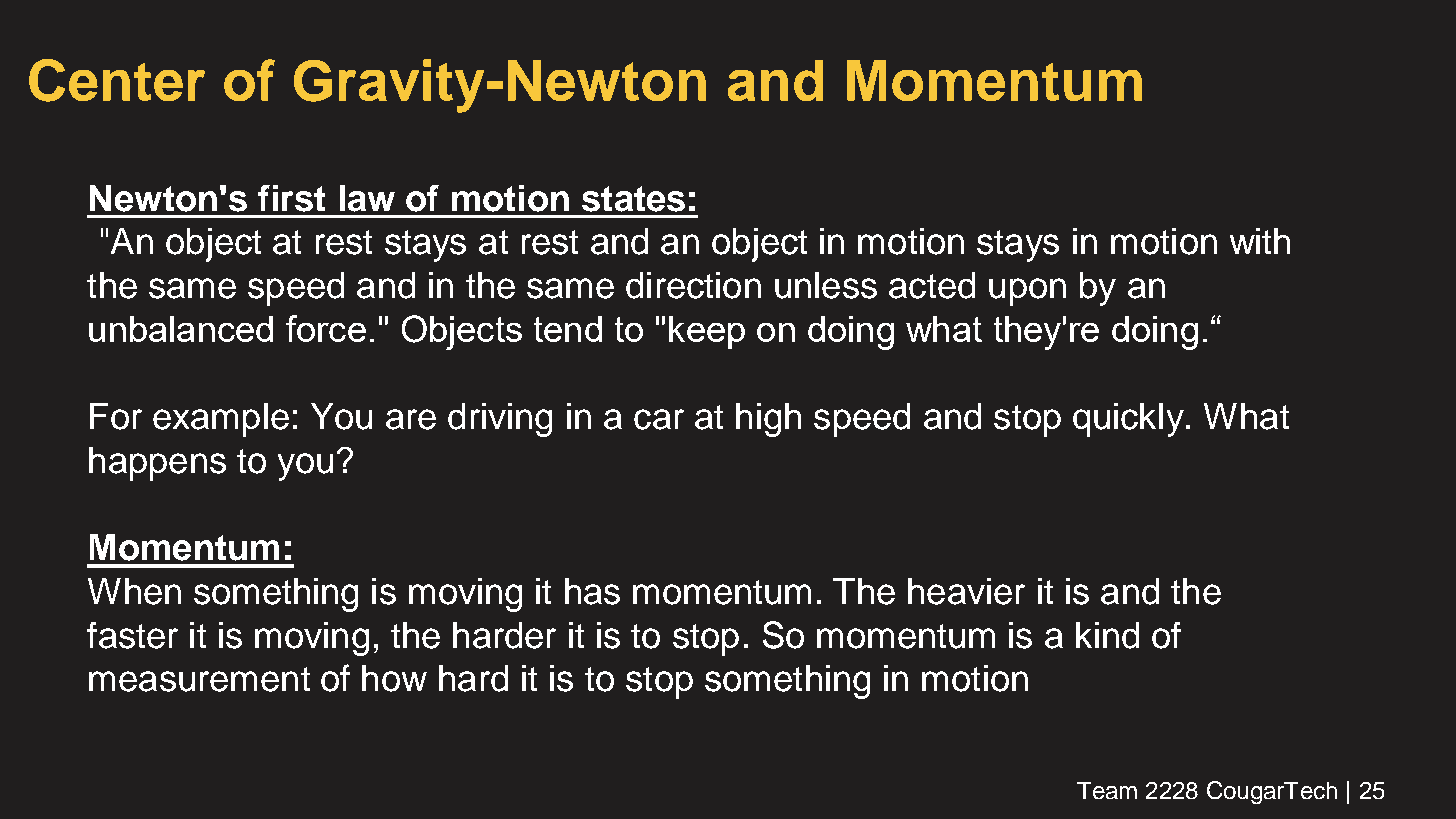 The image size is (1456, 819). What do you see at coordinates (592, 591) in the document?
I see `has` at bounding box center [592, 591].
